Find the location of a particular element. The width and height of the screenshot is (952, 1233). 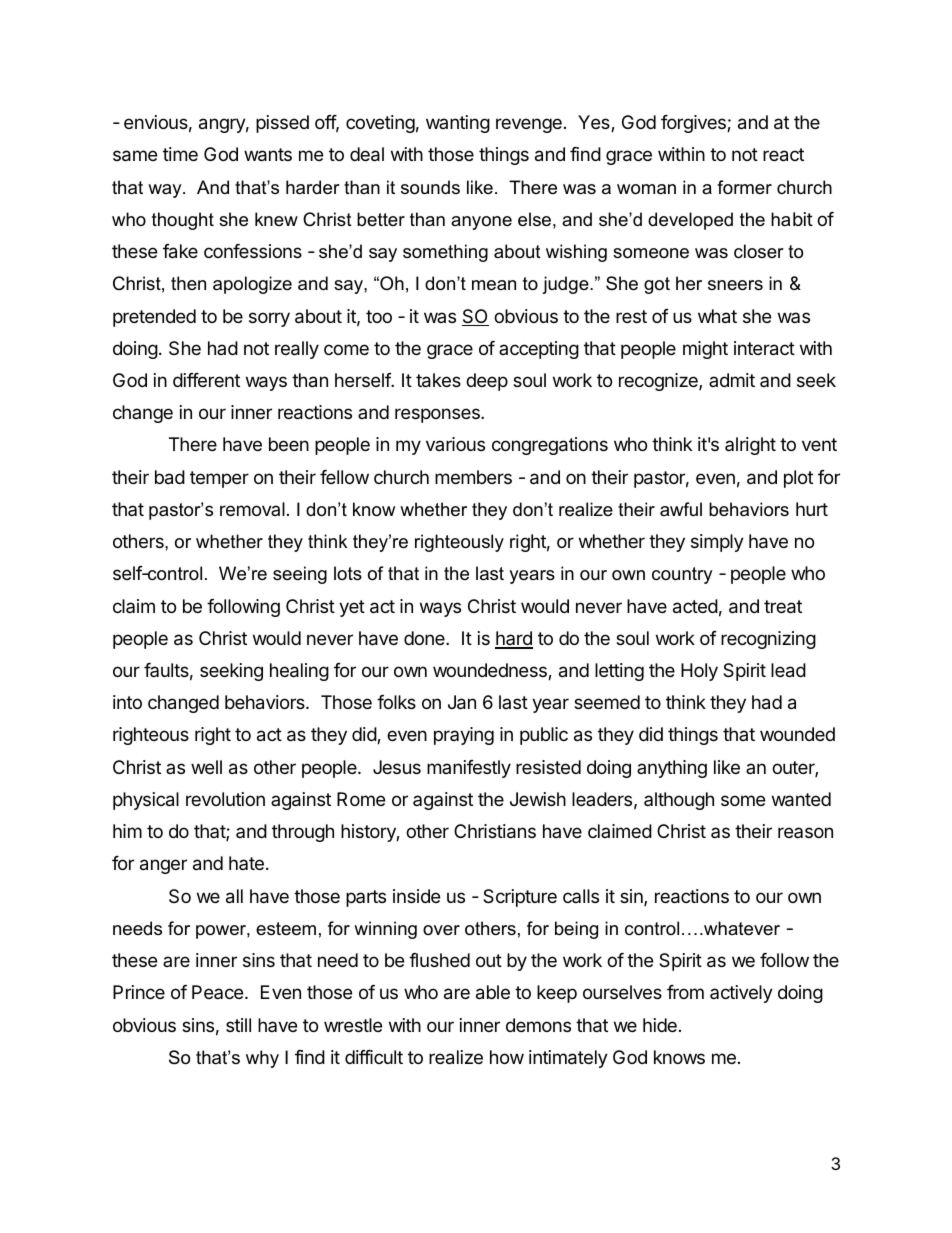

former is located at coordinates (744, 187).
